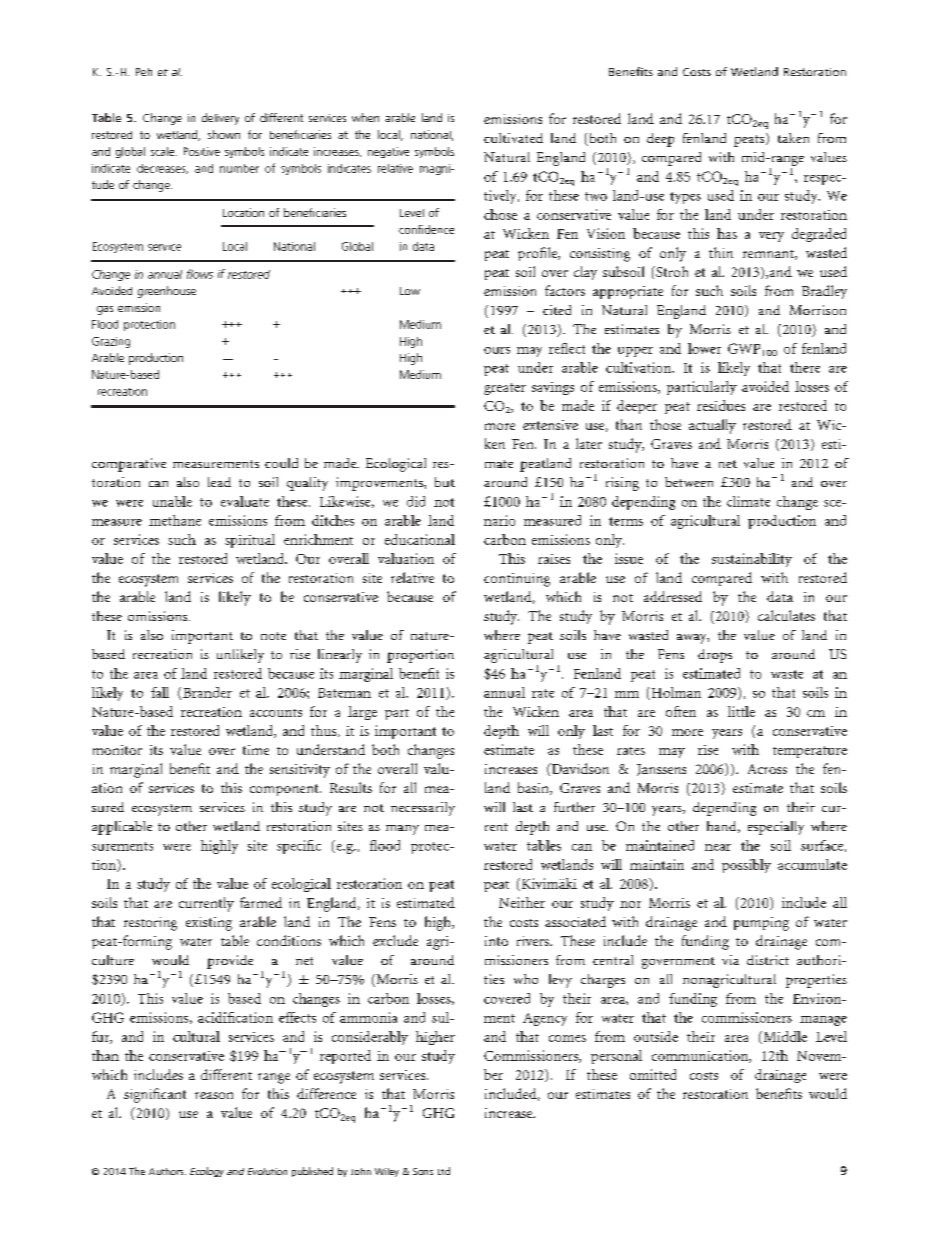 The width and height of the page is (952, 1251). Describe the element at coordinates (224, 134) in the page. I see `shown` at that location.
